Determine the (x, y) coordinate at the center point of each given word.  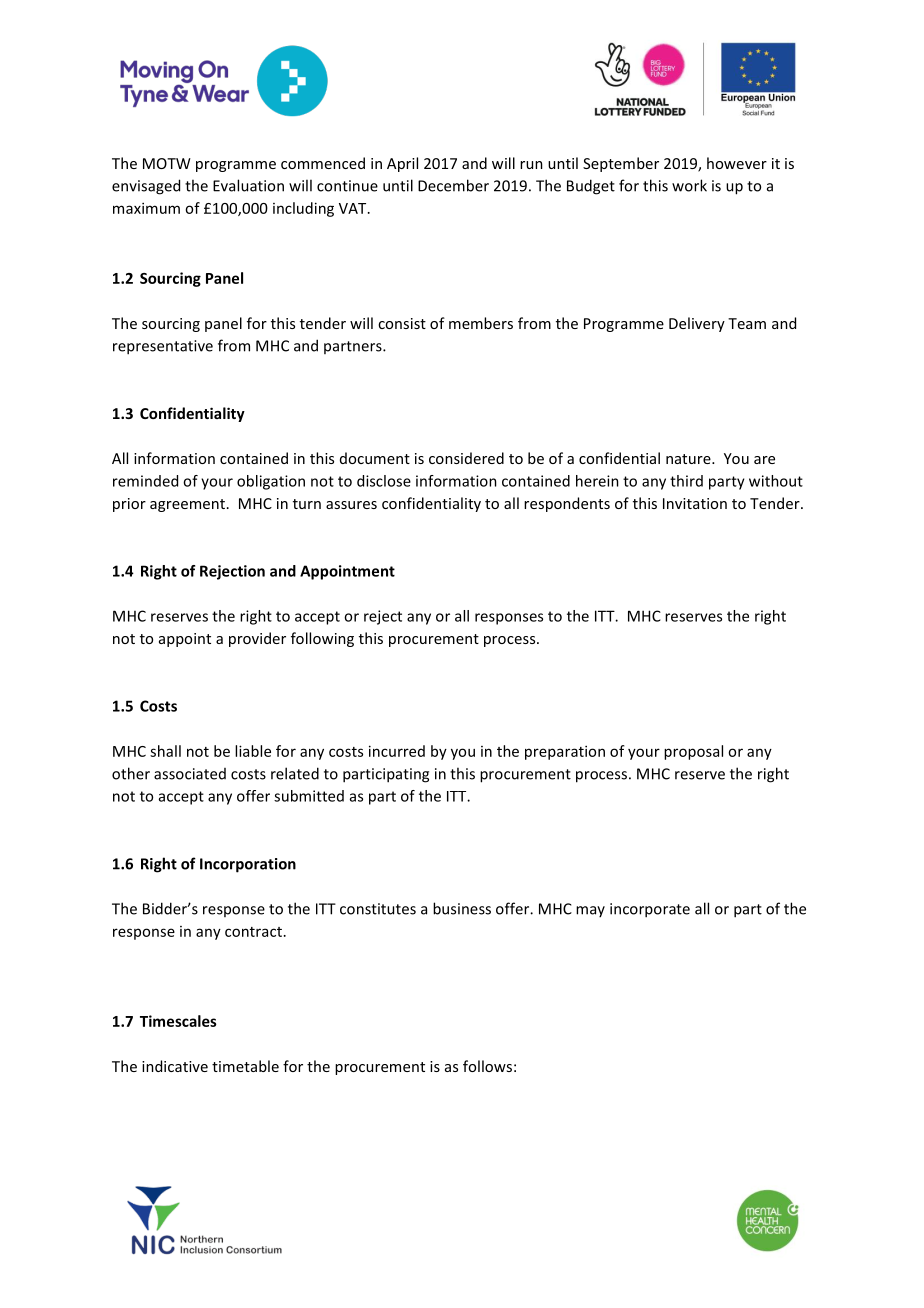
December (453, 185)
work (689, 185)
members (481, 323)
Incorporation (248, 865)
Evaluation (248, 185)
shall (165, 751)
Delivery (697, 324)
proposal (693, 752)
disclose (384, 481)
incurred (397, 751)
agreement (187, 505)
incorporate (650, 910)
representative (163, 347)
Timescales (178, 1021)
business (462, 908)
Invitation (695, 503)
